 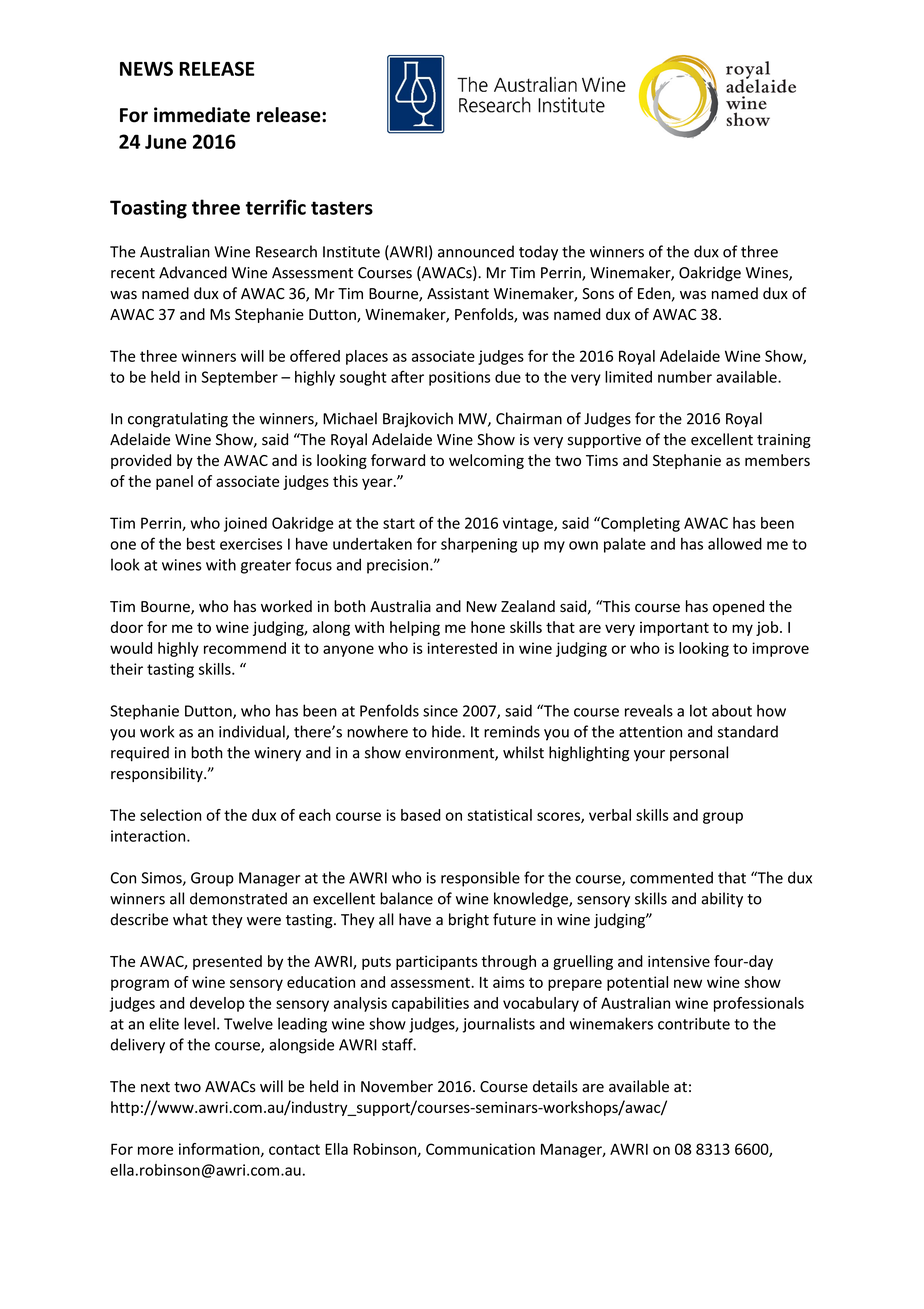 What do you see at coordinates (488, 627) in the image?
I see `hone` at bounding box center [488, 627].
